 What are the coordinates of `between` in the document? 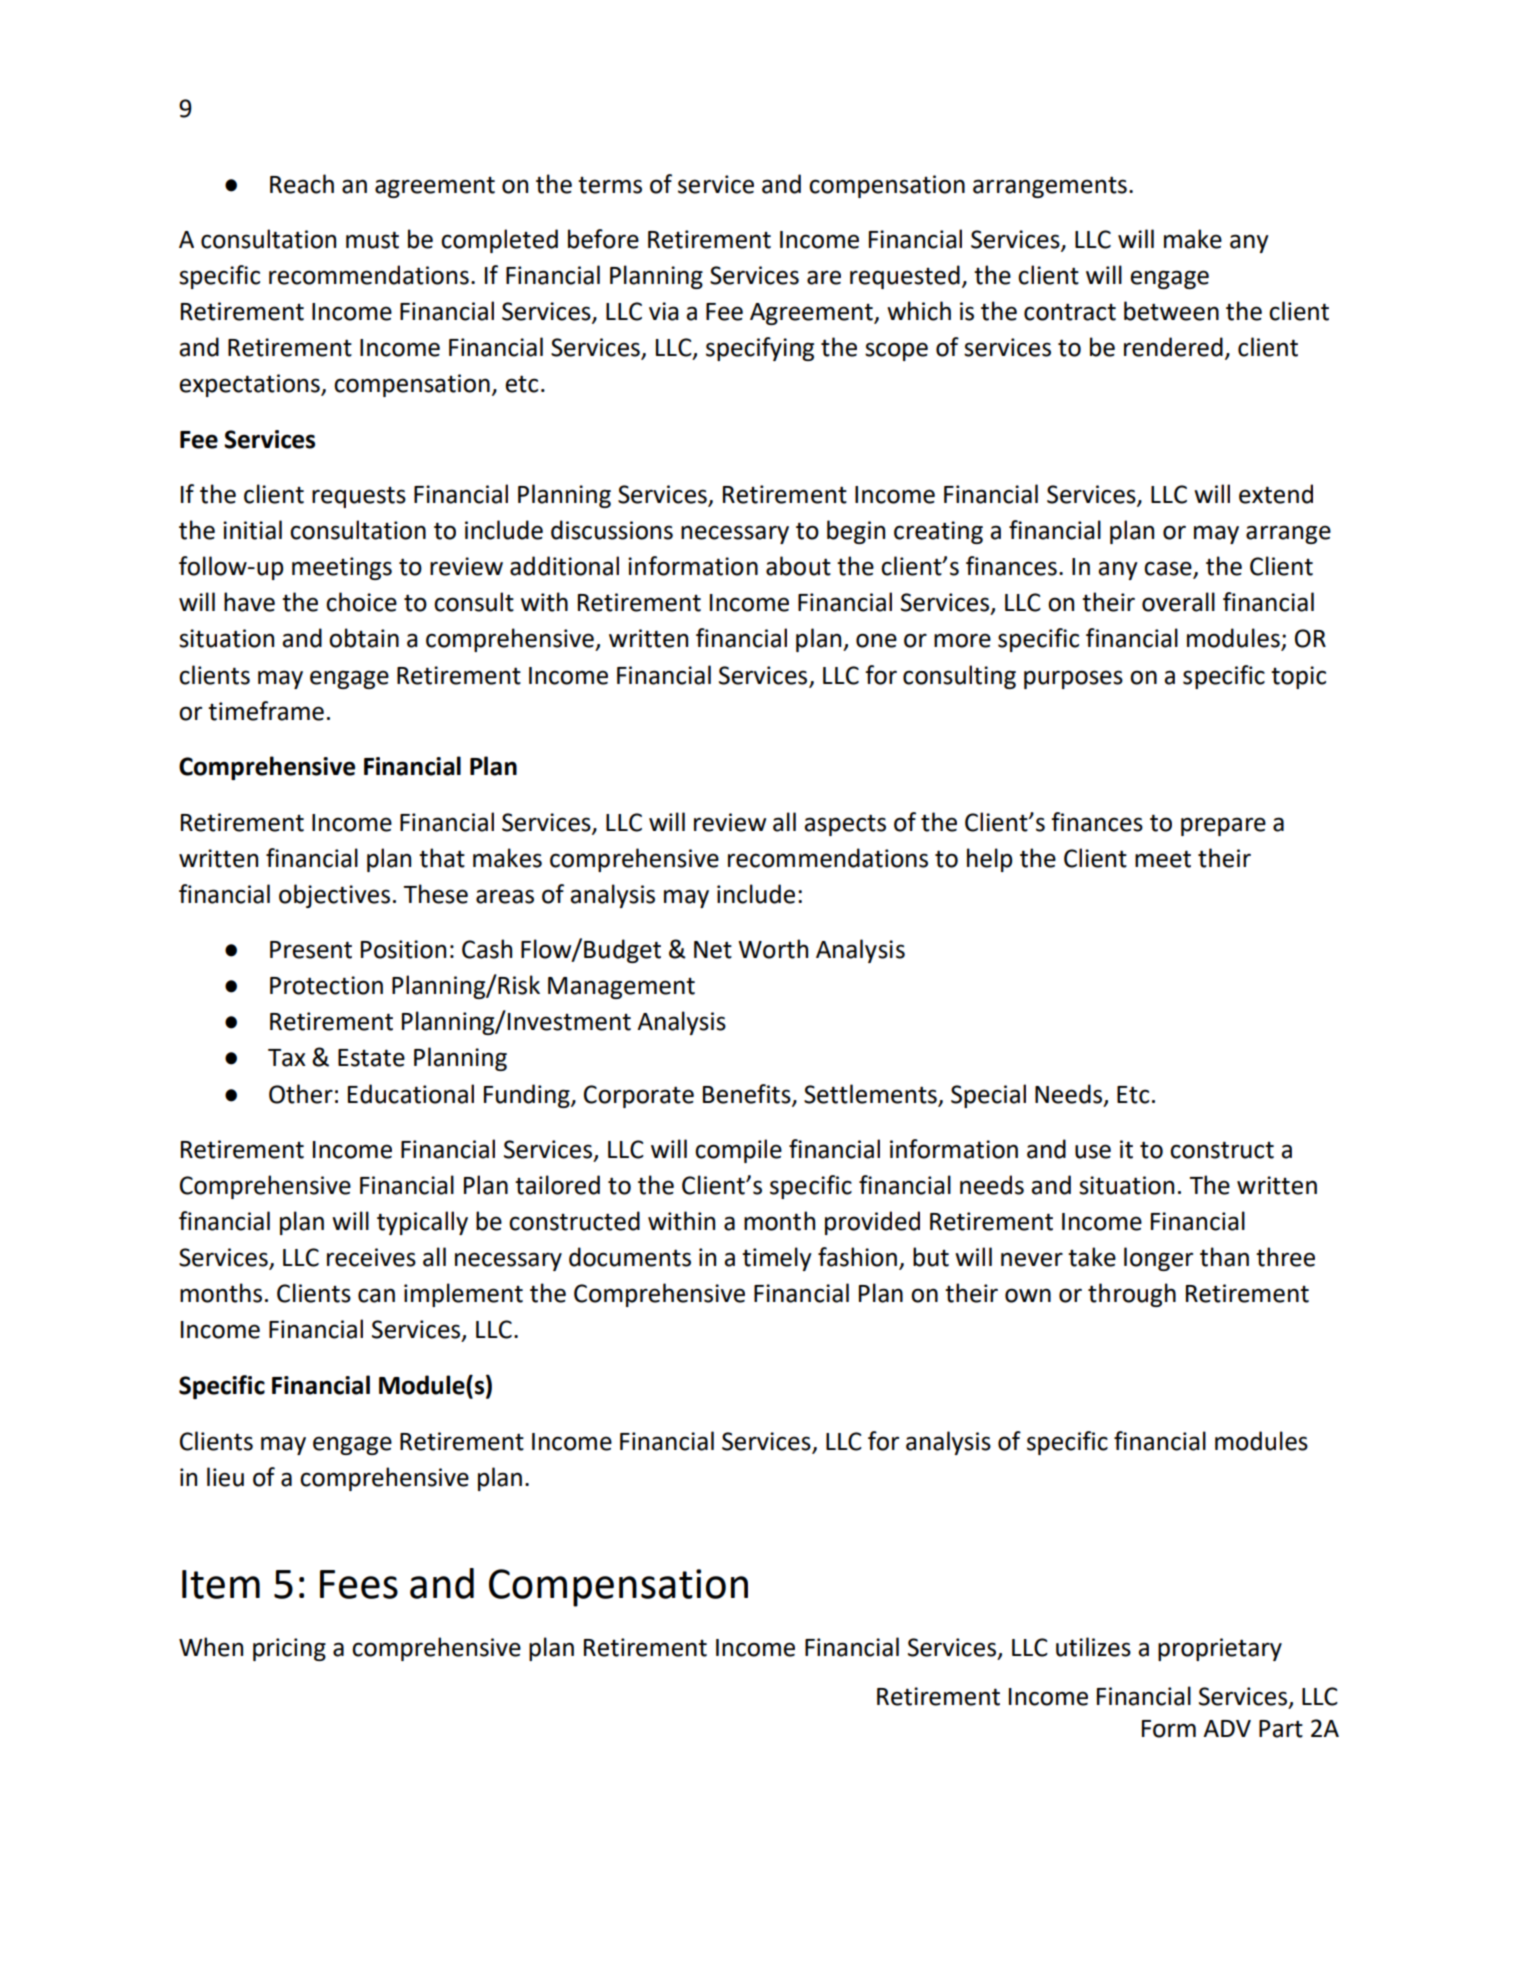 It's located at (1171, 311).
